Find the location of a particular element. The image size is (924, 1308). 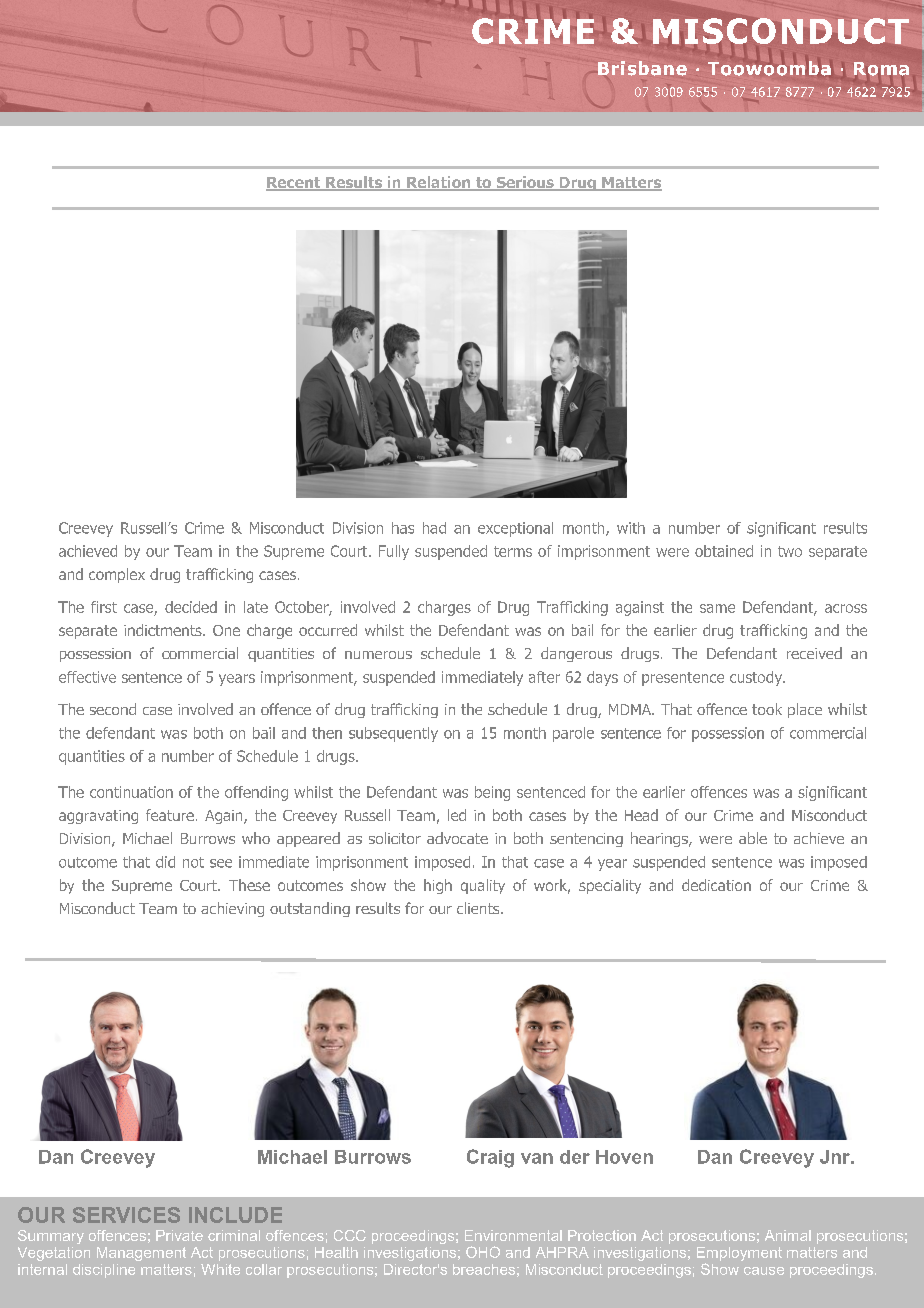

advocate is located at coordinates (457, 838).
